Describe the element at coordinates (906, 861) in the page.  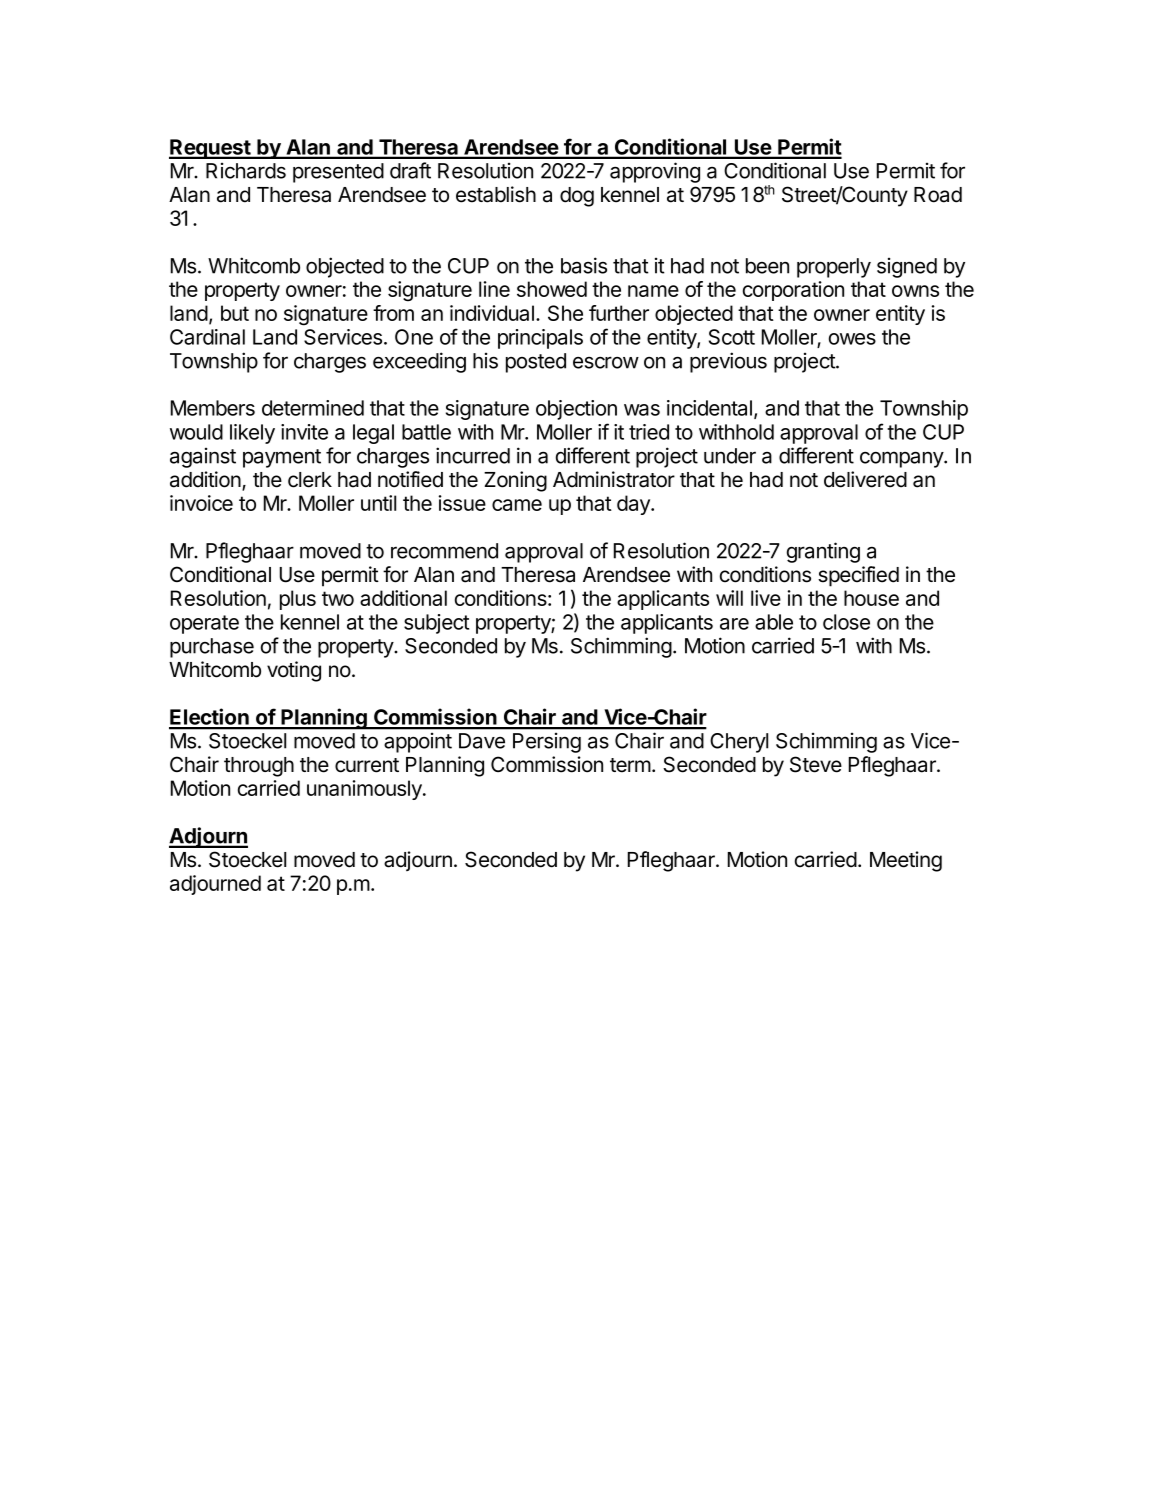
I see `Meeting` at that location.
